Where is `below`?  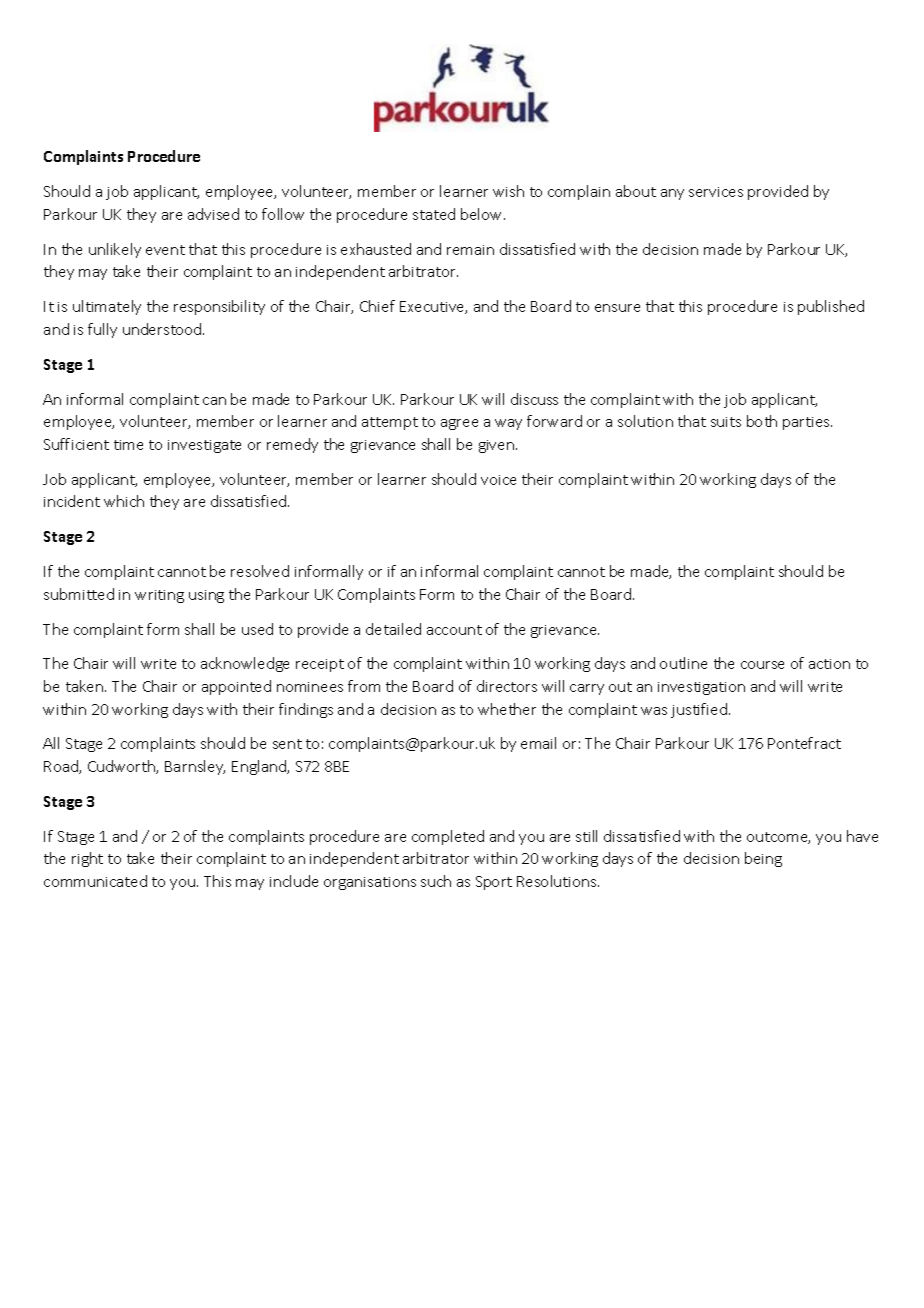
below is located at coordinates (483, 214).
